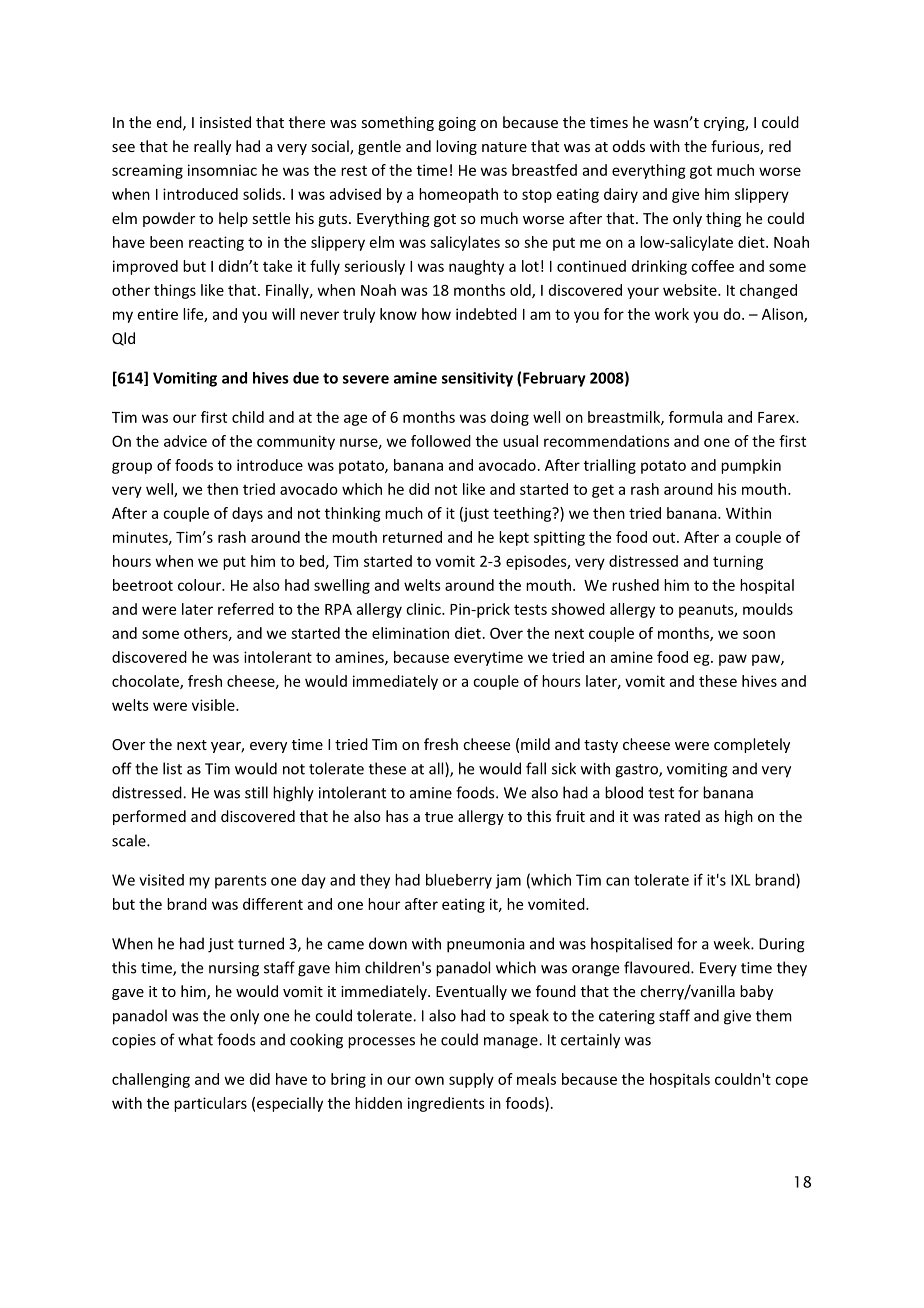  I want to click on supply, so click(471, 1080).
